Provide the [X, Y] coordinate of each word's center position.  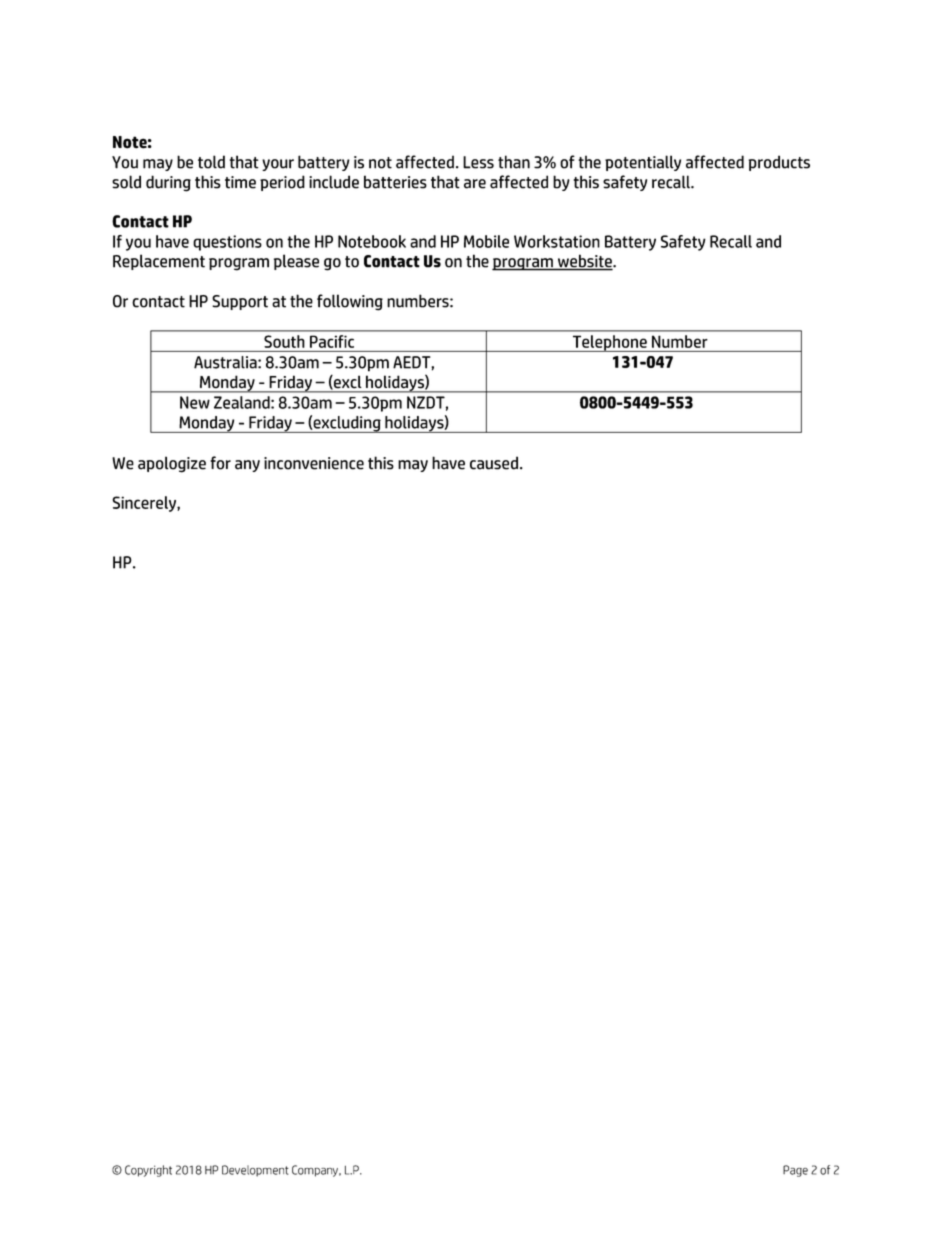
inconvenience [314, 463]
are [475, 184]
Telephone [610, 343]
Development [255, 1171]
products [779, 163]
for [220, 463]
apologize [172, 464]
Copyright [148, 1171]
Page [795, 1171]
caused [494, 463]
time [240, 182]
